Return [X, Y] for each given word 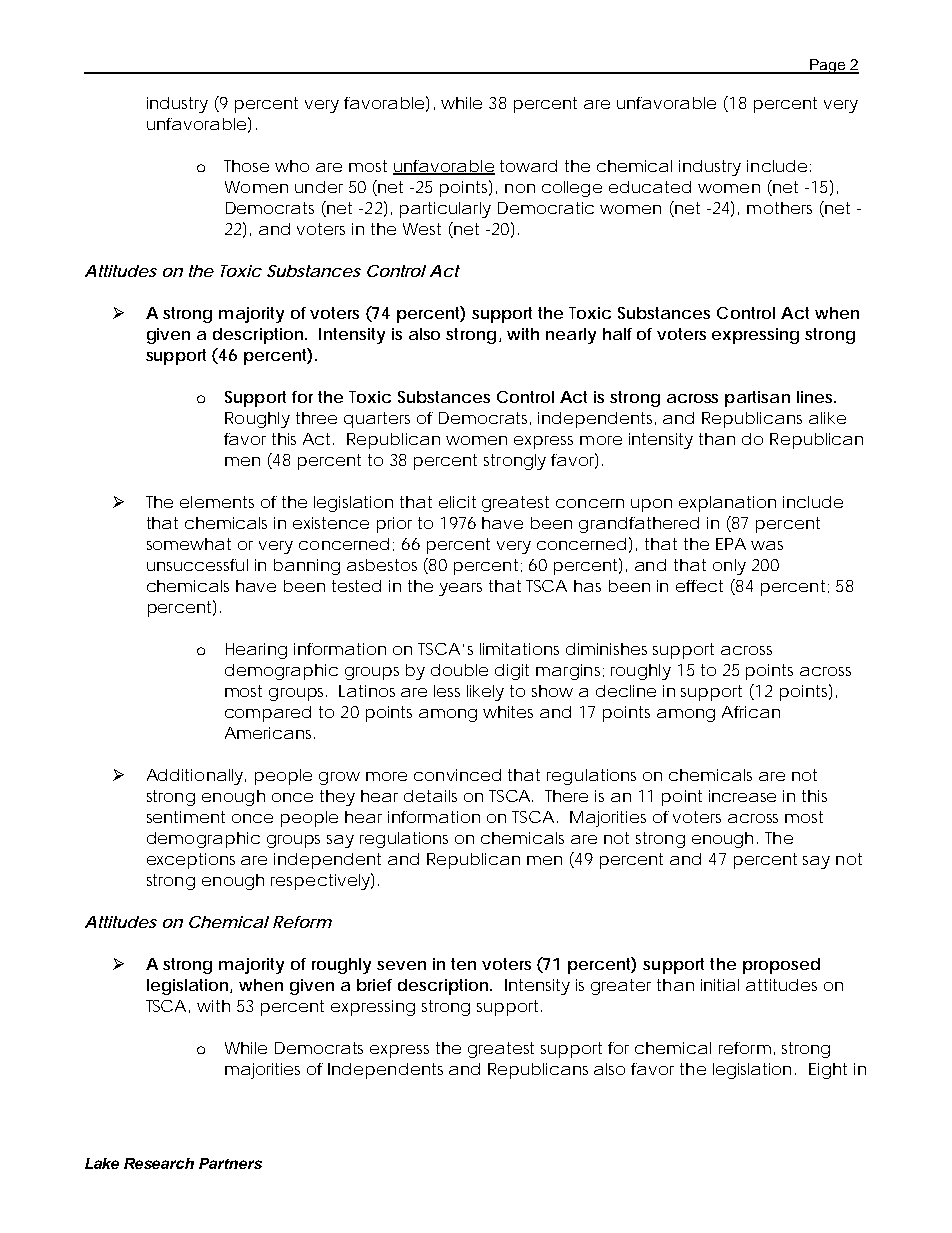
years [460, 589]
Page [828, 66]
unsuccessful [197, 565]
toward [528, 166]
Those [246, 166]
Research [159, 1163]
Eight [828, 1071]
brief [374, 985]
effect [699, 586]
